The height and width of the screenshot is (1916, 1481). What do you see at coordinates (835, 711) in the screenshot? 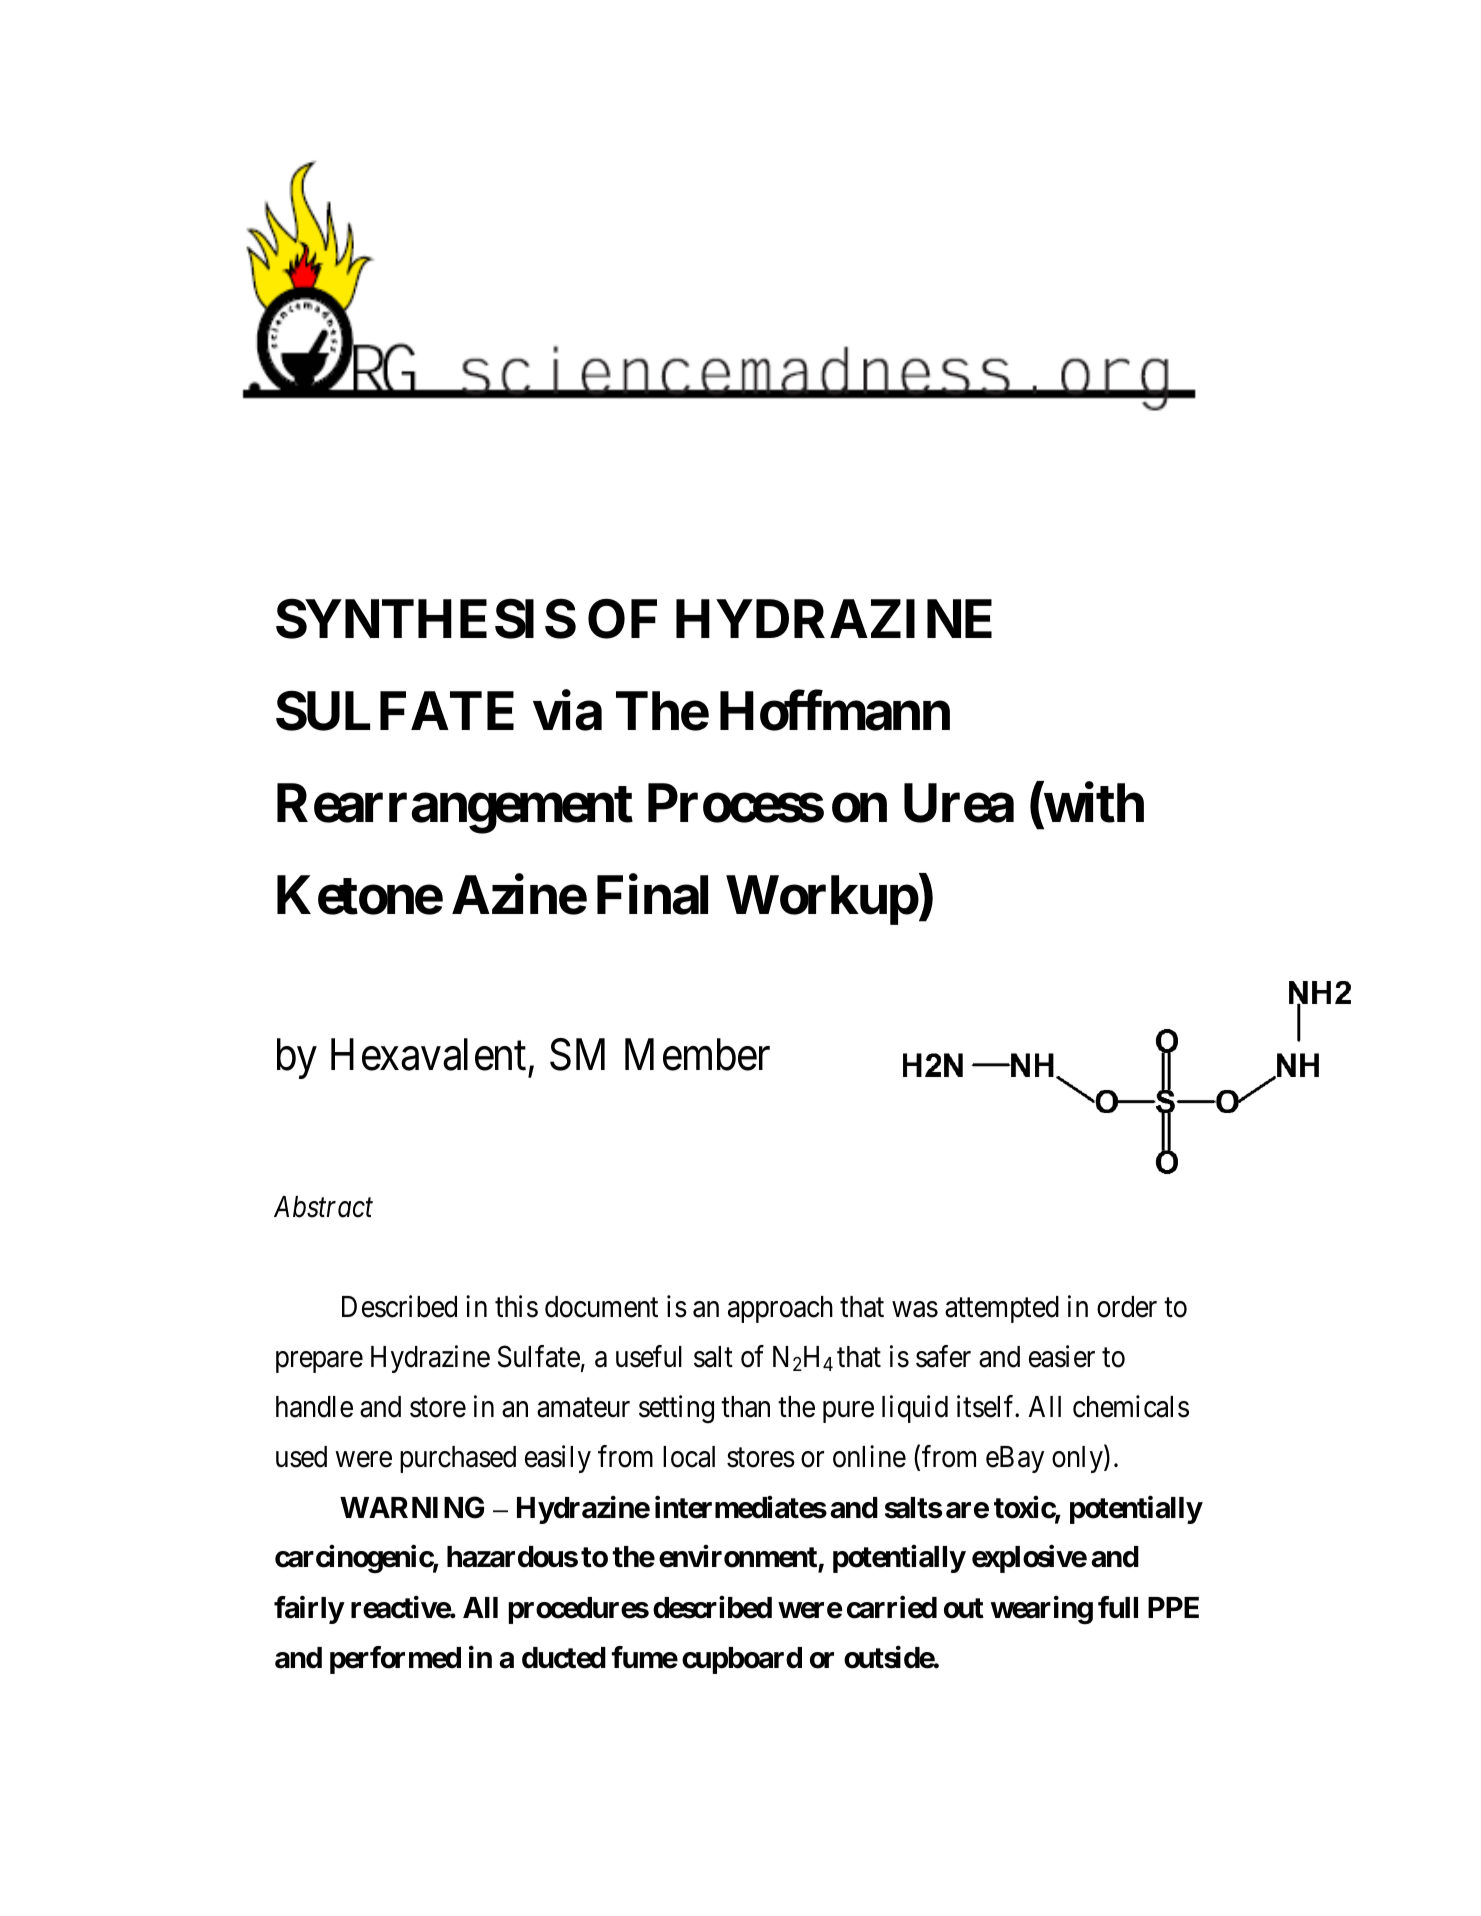
I see `Hoffmann` at bounding box center [835, 711].
